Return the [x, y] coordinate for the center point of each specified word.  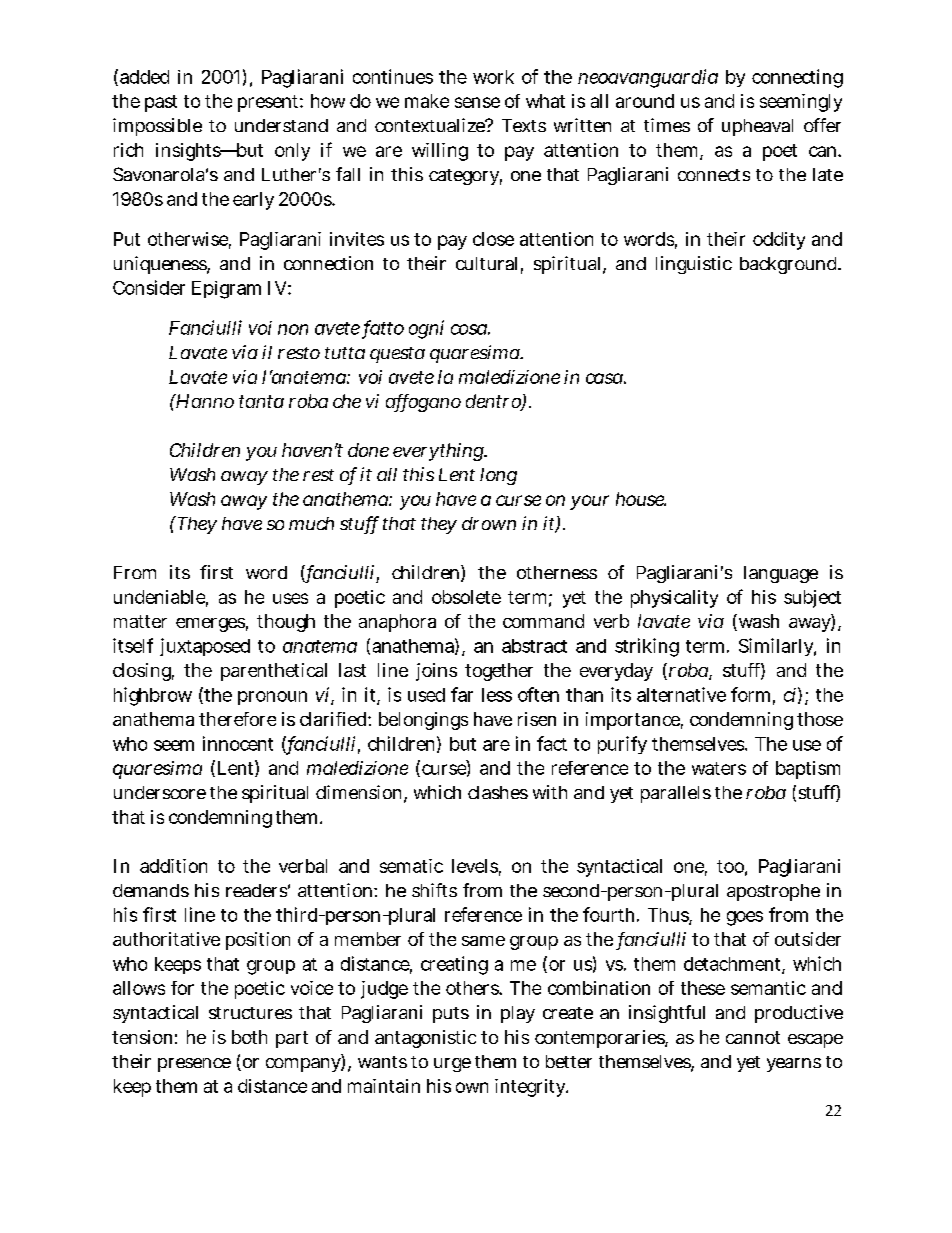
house [641, 499]
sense [477, 102]
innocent [238, 743]
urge [452, 1065]
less [497, 695]
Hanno [204, 401]
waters [719, 768]
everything [439, 452]
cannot [753, 1037]
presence [194, 1065]
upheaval [757, 127]
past [161, 103]
